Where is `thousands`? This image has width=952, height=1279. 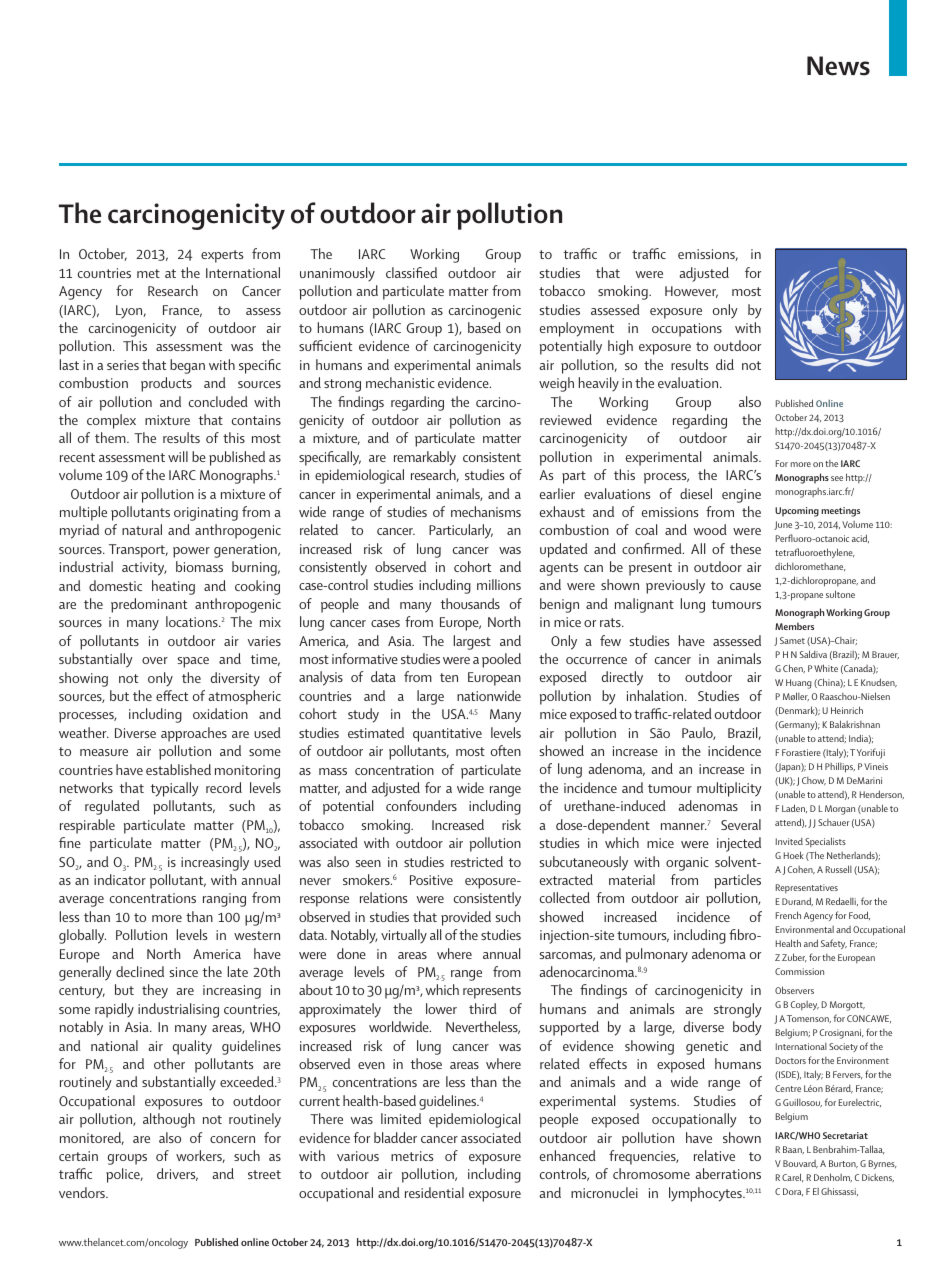 thousands is located at coordinates (470, 603).
